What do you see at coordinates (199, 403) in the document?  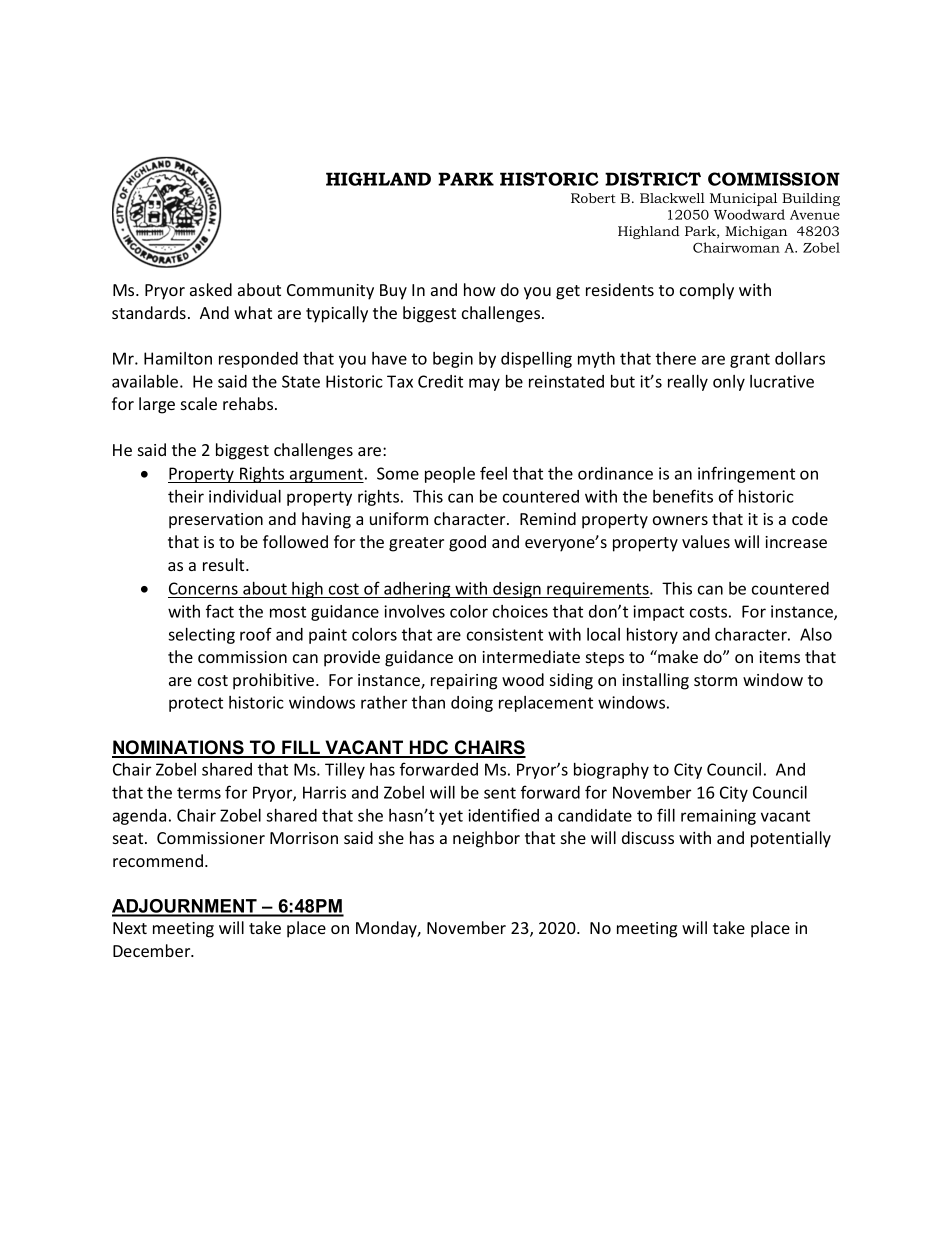 I see `scale` at bounding box center [199, 403].
